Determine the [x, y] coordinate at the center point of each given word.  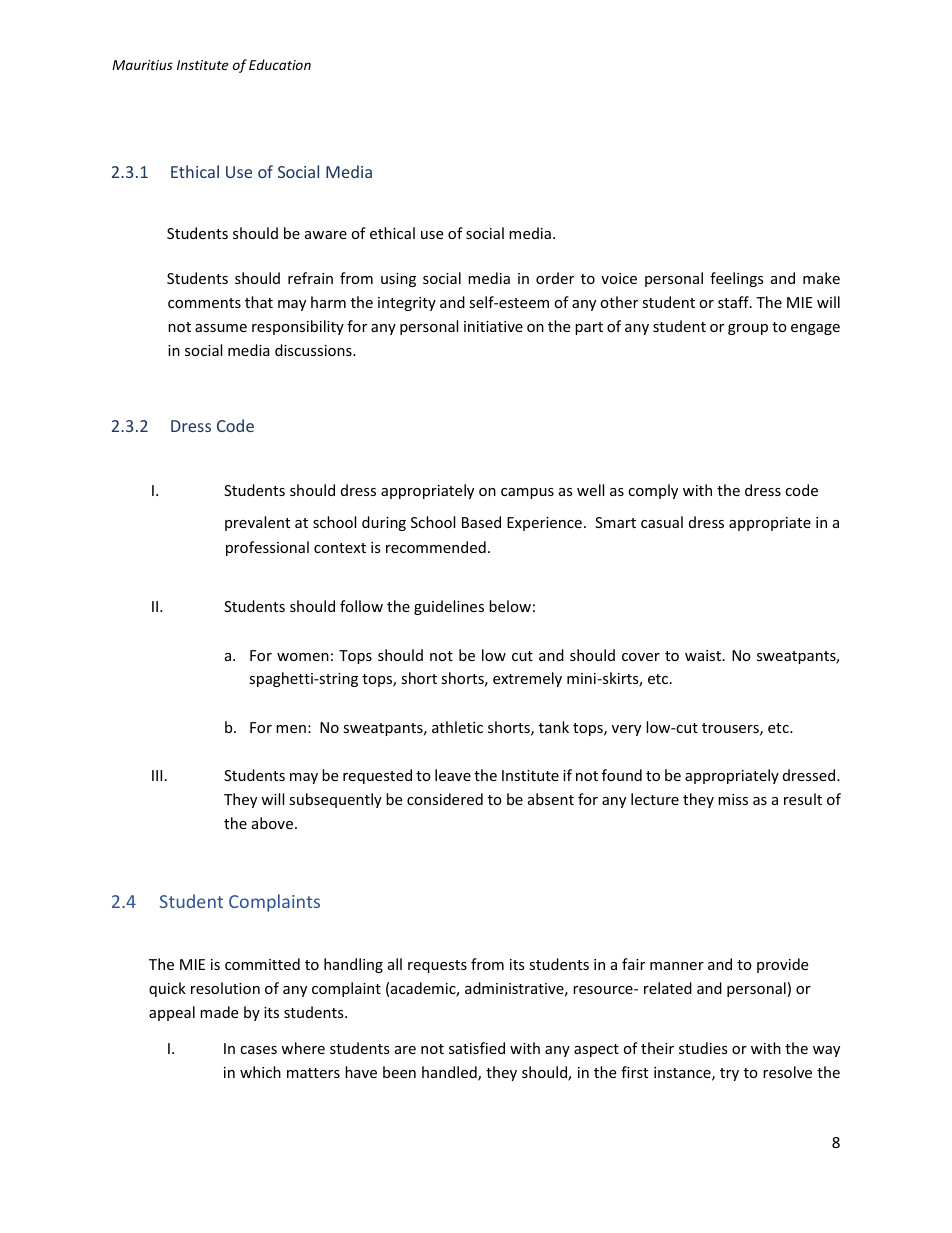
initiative [493, 326]
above [272, 823]
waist [704, 655]
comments [204, 303]
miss [733, 799]
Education [280, 64]
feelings [737, 279]
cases [258, 1050]
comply [653, 491]
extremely [527, 679]
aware [326, 235]
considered [445, 799]
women [303, 657]
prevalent [257, 523]
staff [734, 302]
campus [527, 493]
